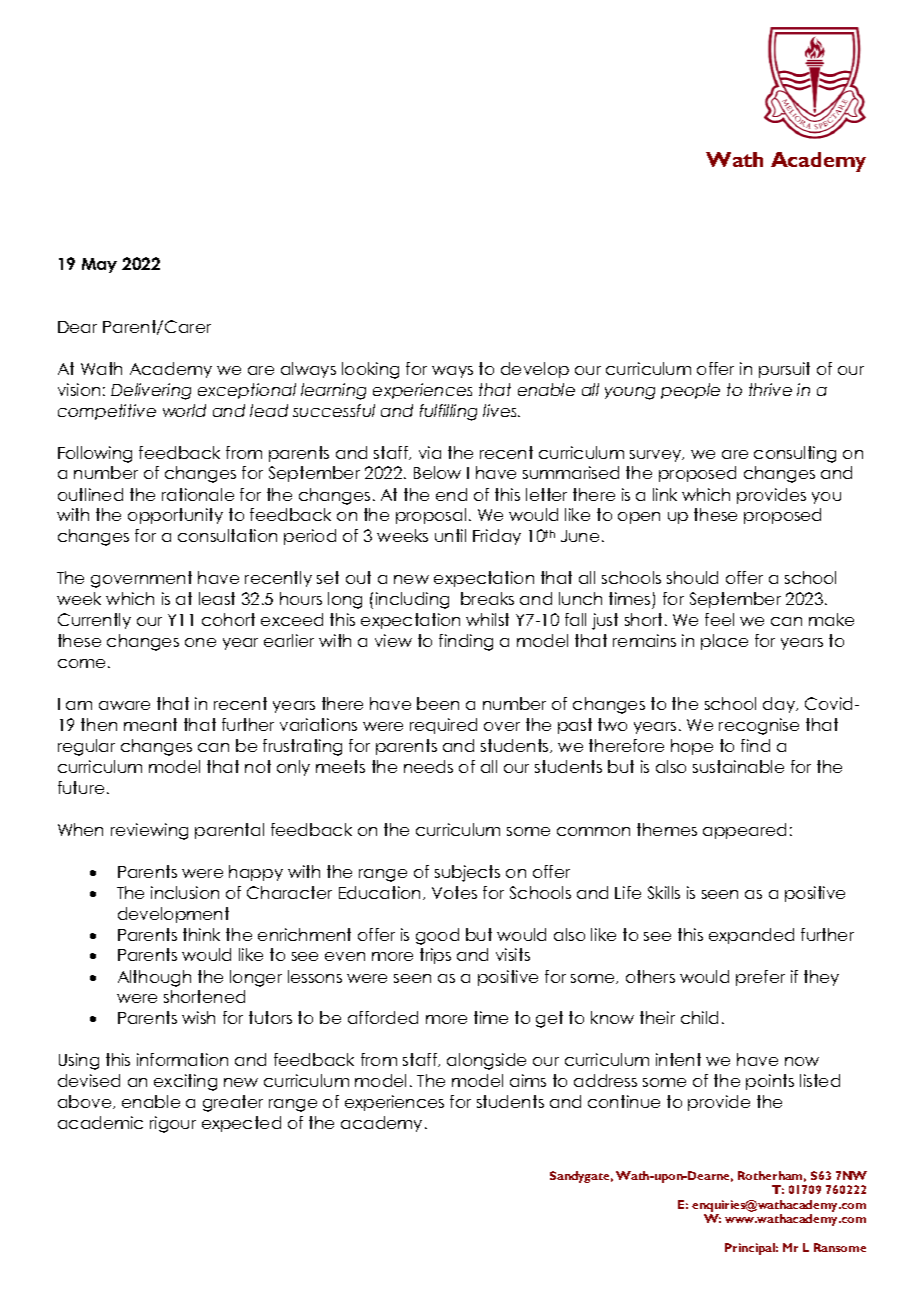 The width and height of the page is (924, 1308). I want to click on expanded, so click(751, 936).
